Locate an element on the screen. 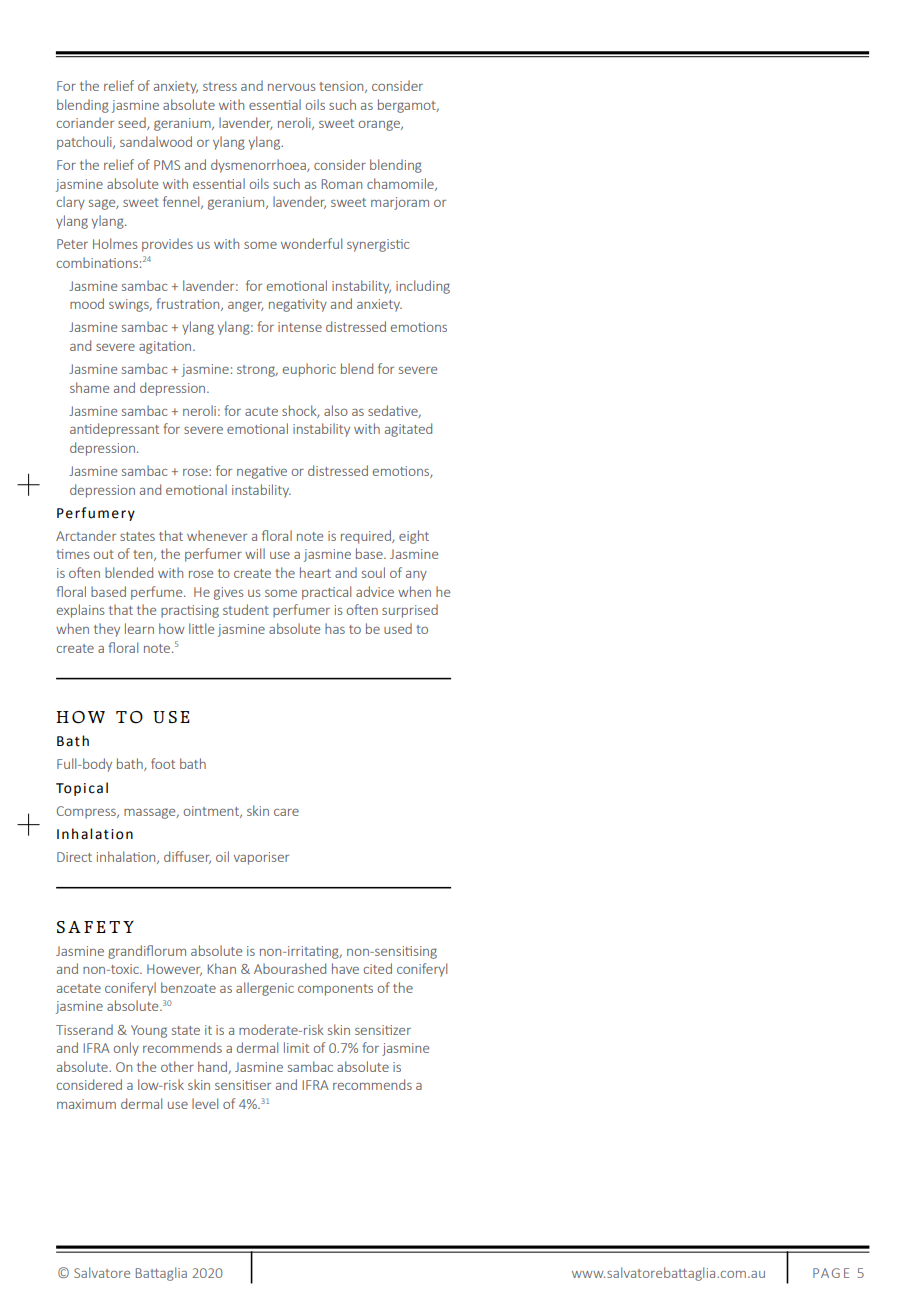  used is located at coordinates (398, 628).
